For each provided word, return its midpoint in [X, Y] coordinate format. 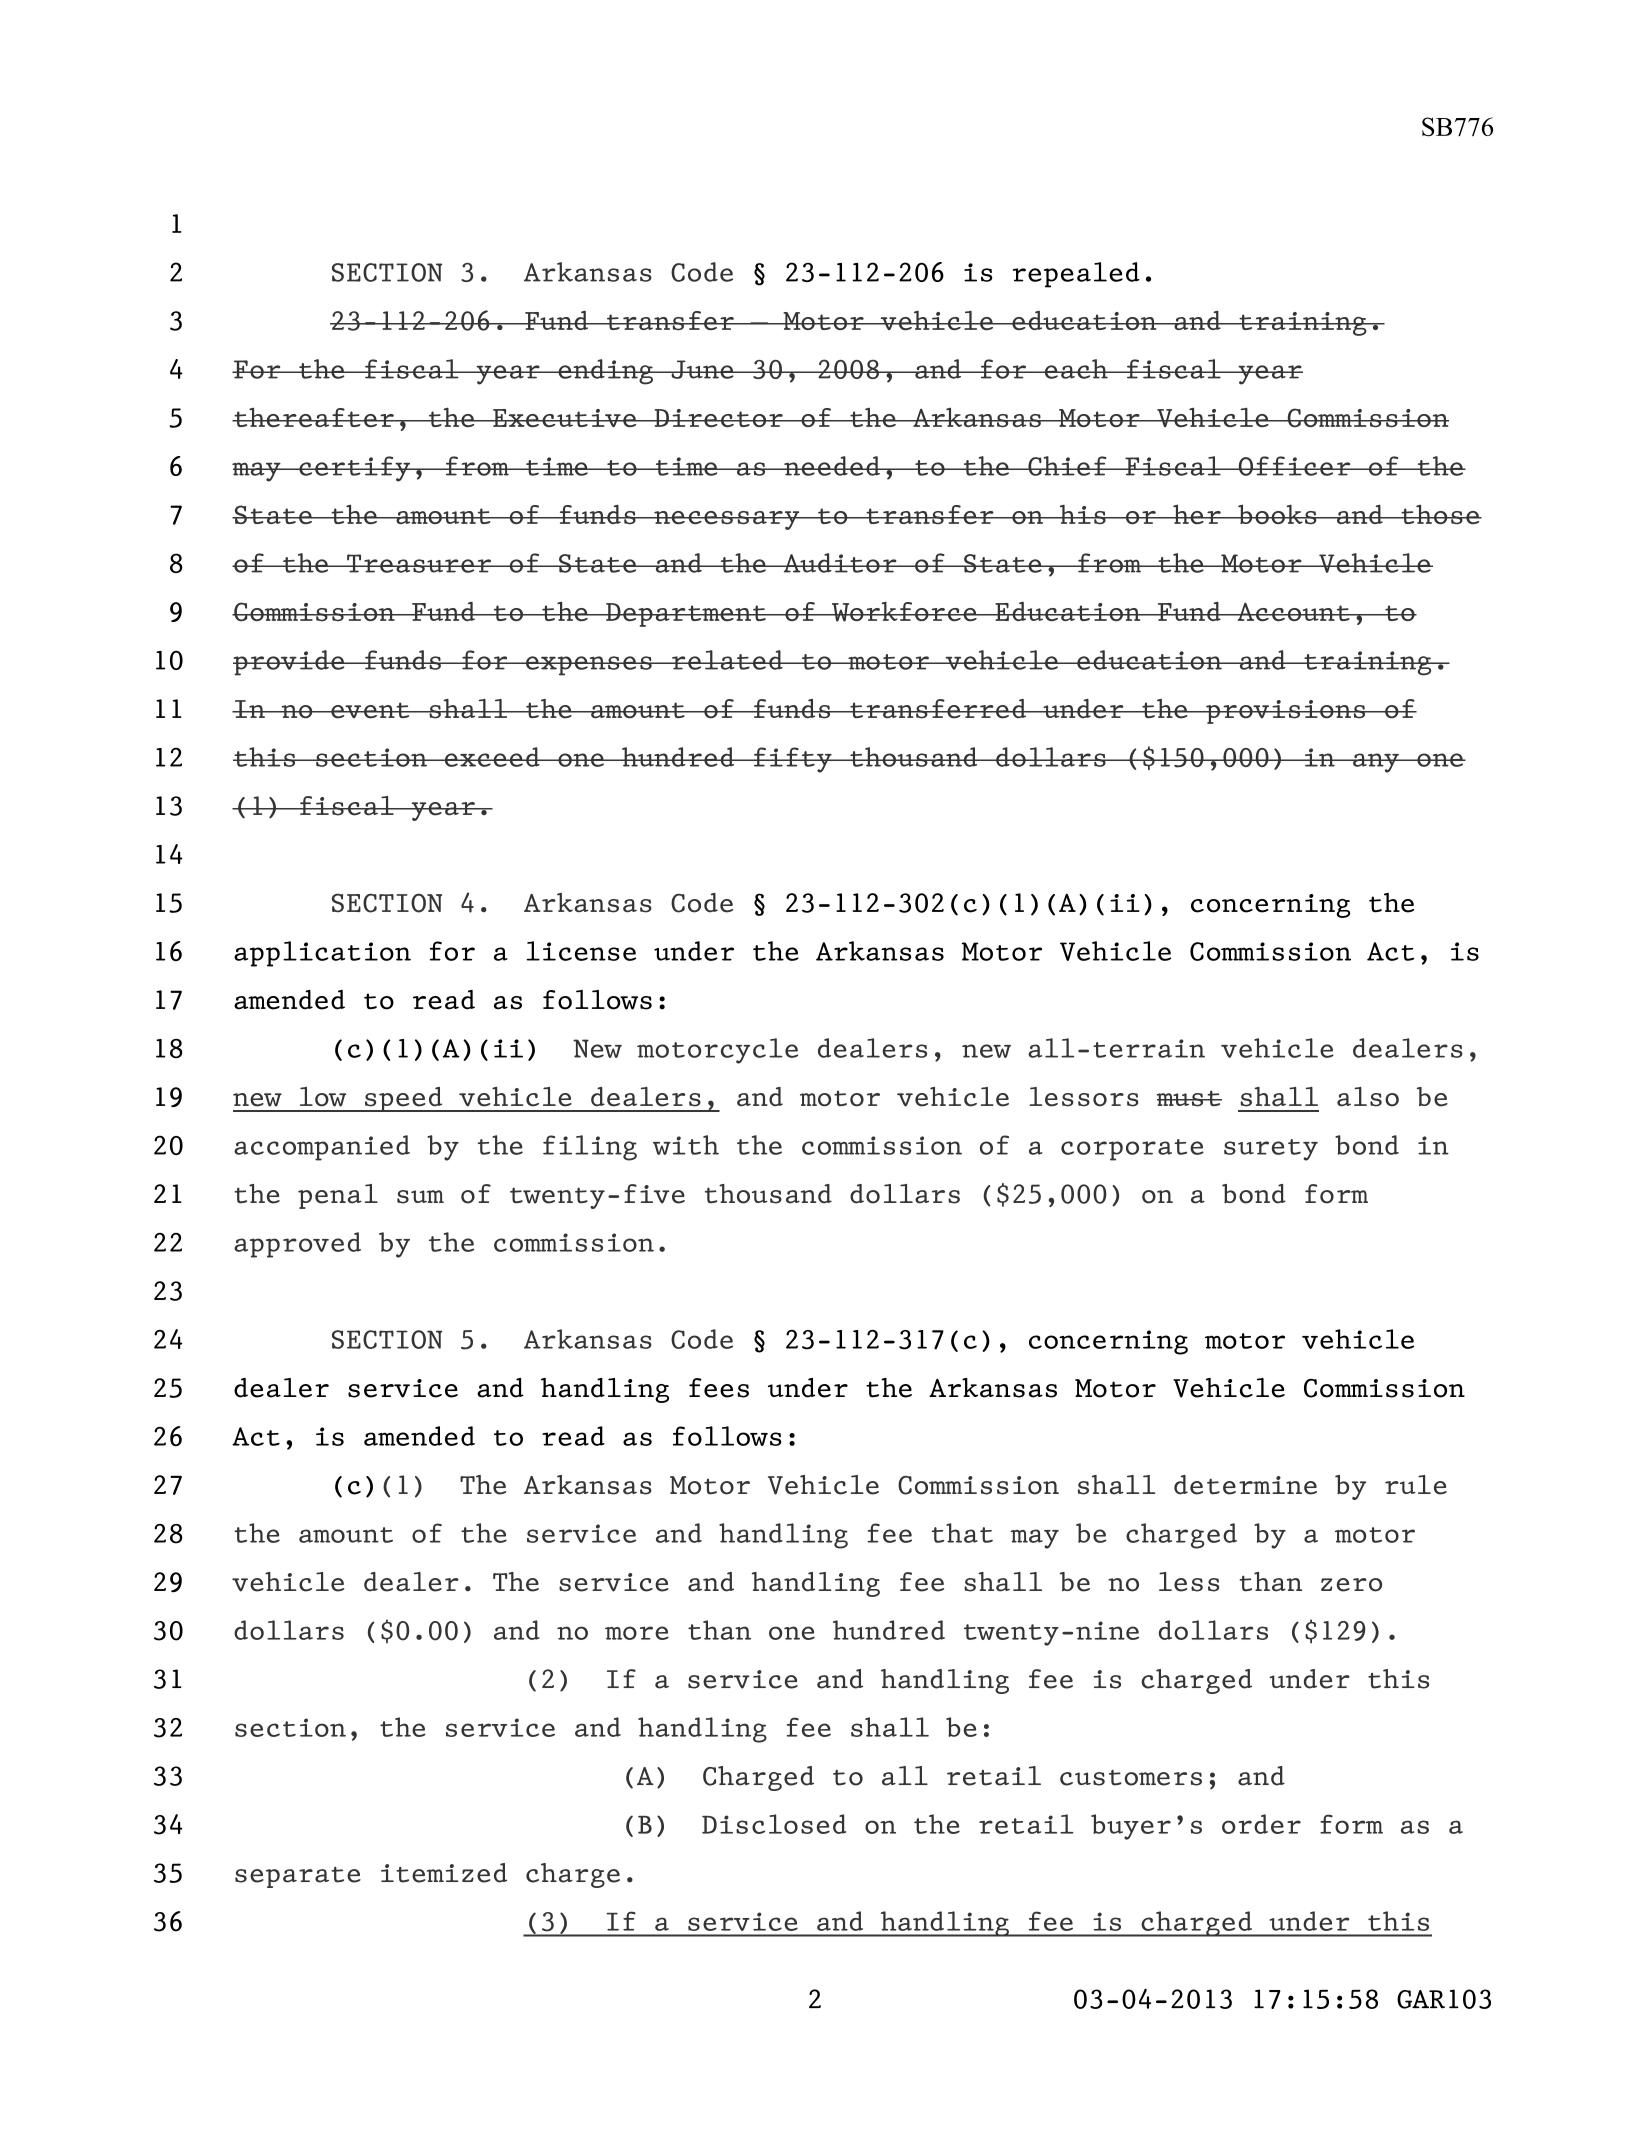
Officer [1294, 466]
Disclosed [774, 1824]
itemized [444, 1873]
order [1261, 1824]
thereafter [314, 417]
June [702, 369]
